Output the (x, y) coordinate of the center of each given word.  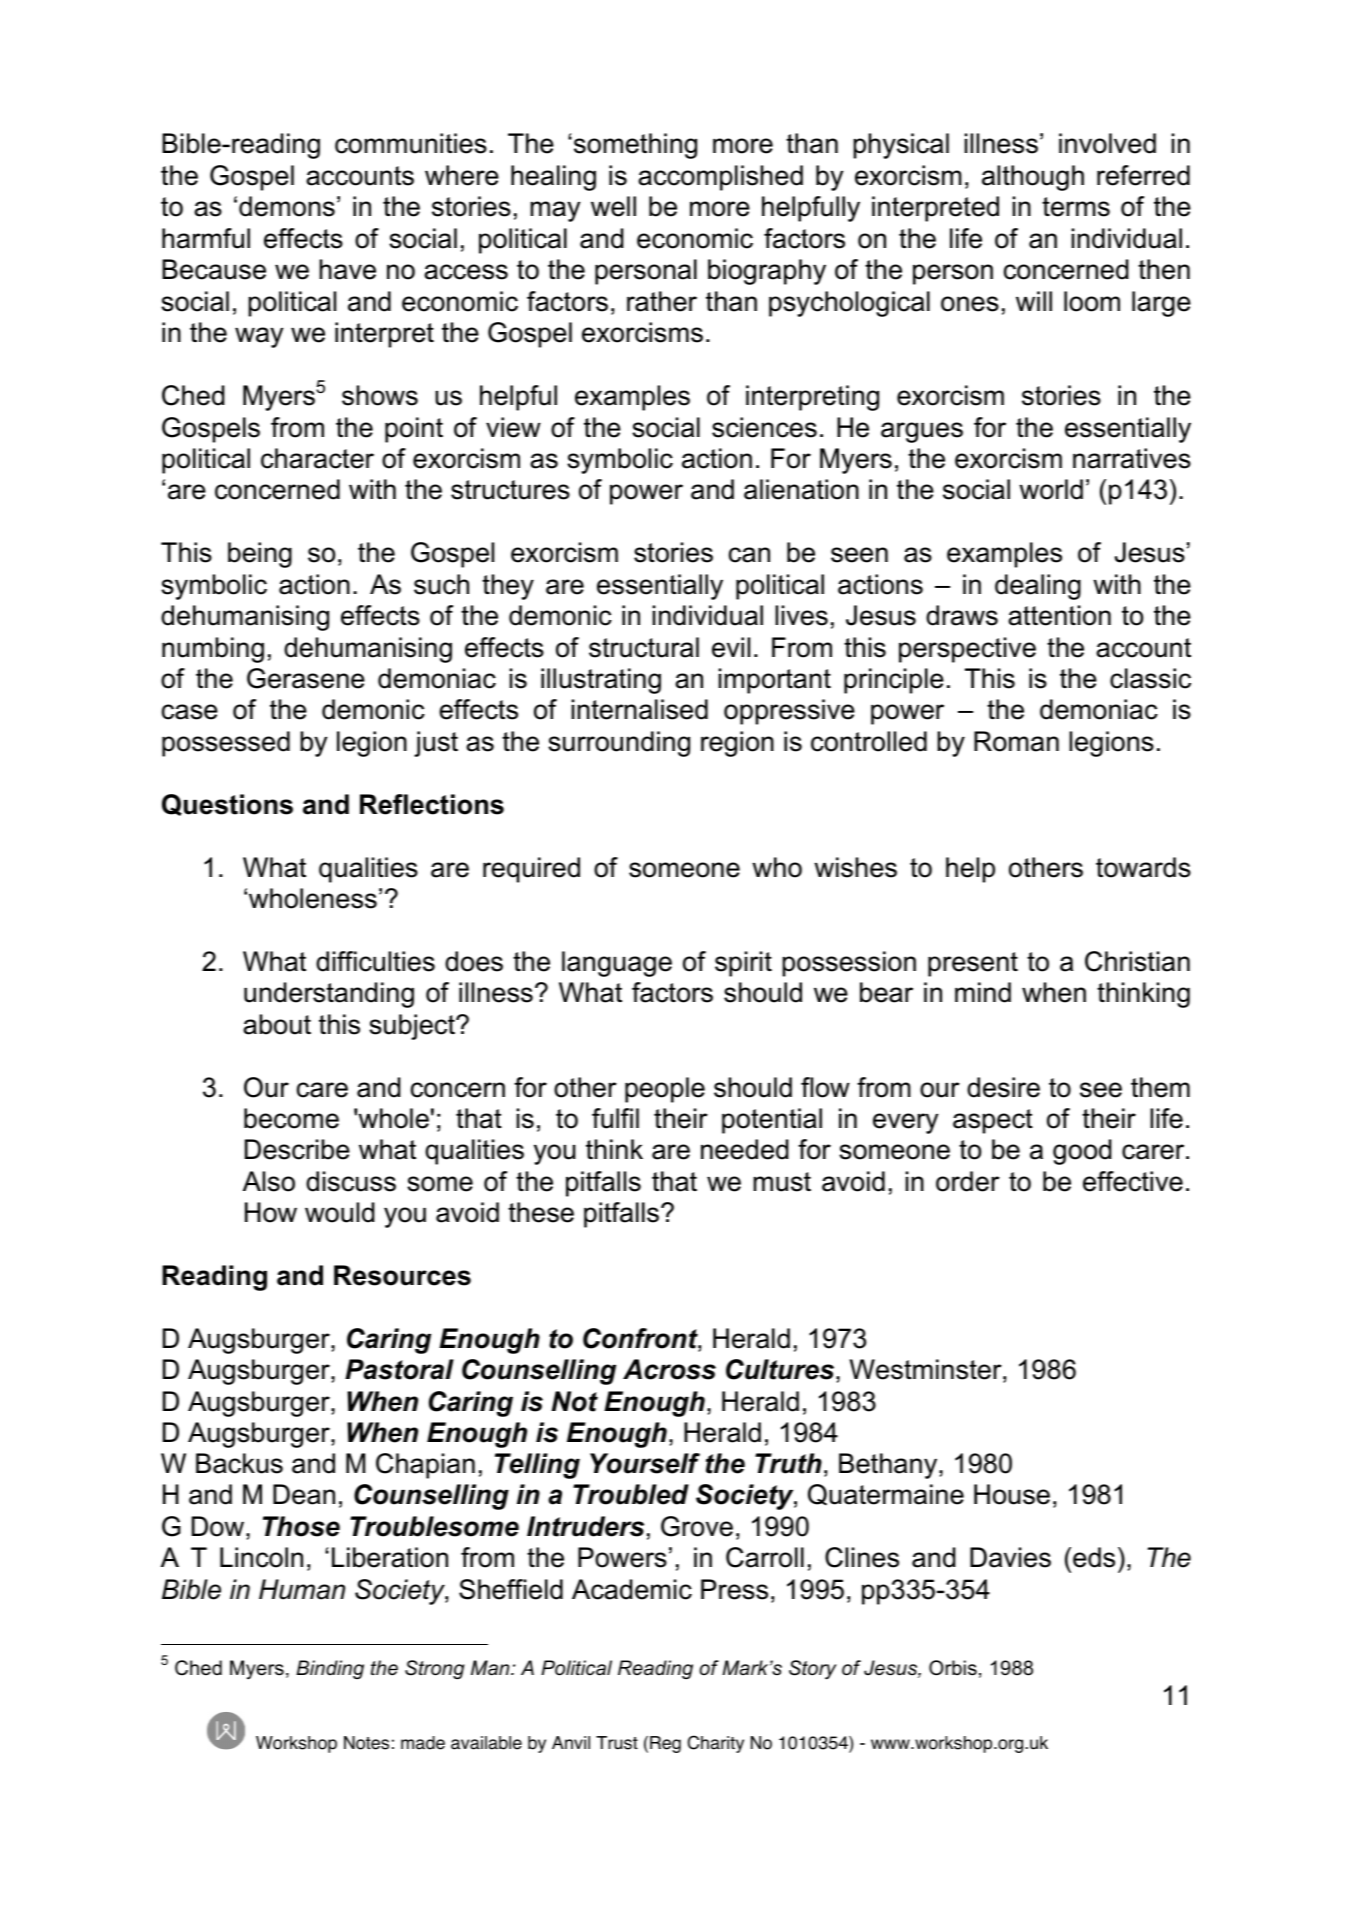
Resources (402, 1275)
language (617, 964)
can (749, 555)
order (968, 1181)
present (973, 964)
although (1033, 178)
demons (287, 206)
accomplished (720, 178)
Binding (330, 1669)
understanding (329, 995)
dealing (1038, 587)
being (260, 555)
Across (669, 1369)
